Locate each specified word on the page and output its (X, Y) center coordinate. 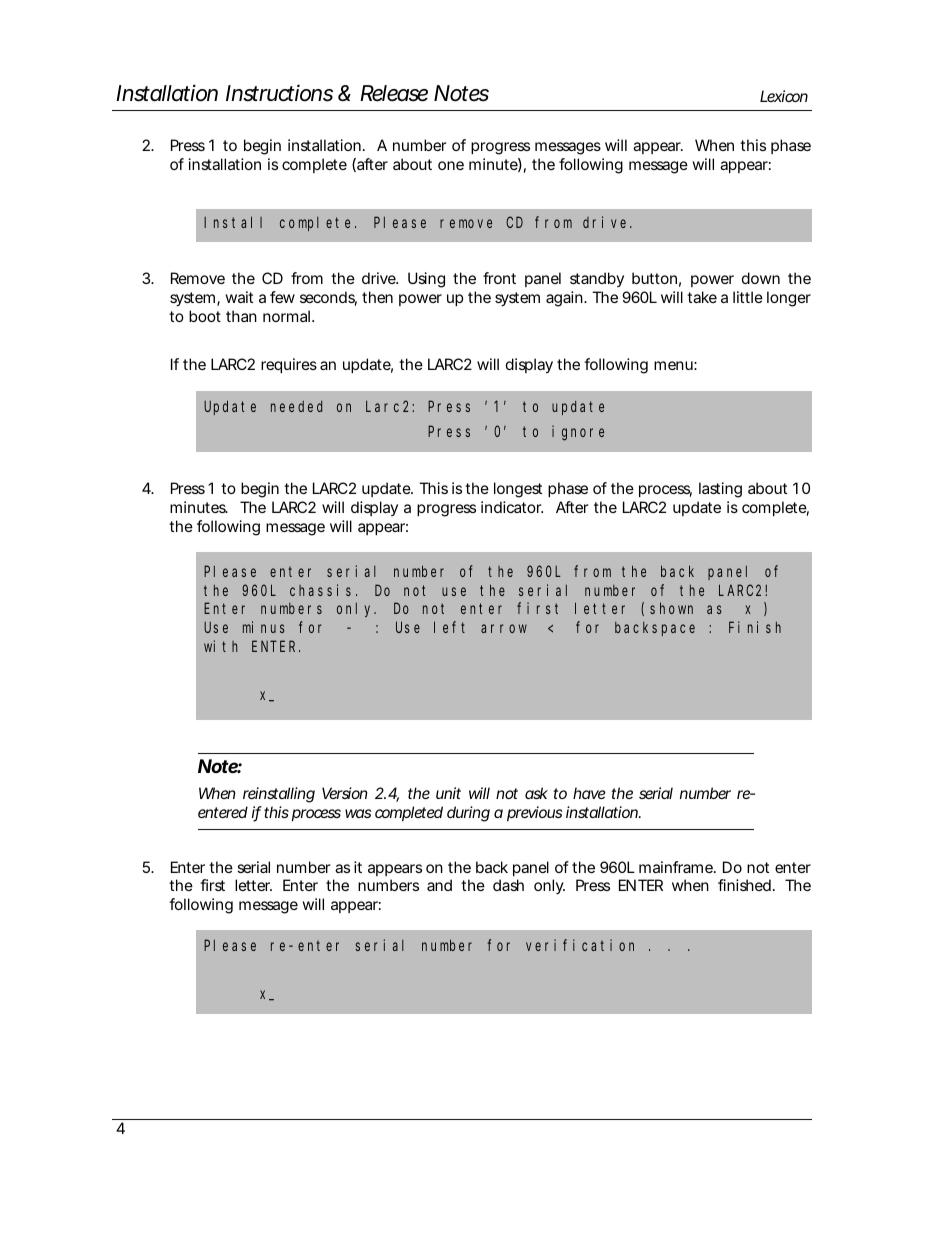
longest (518, 490)
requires (289, 365)
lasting (720, 490)
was (358, 813)
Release (394, 93)
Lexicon (784, 96)
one (451, 165)
